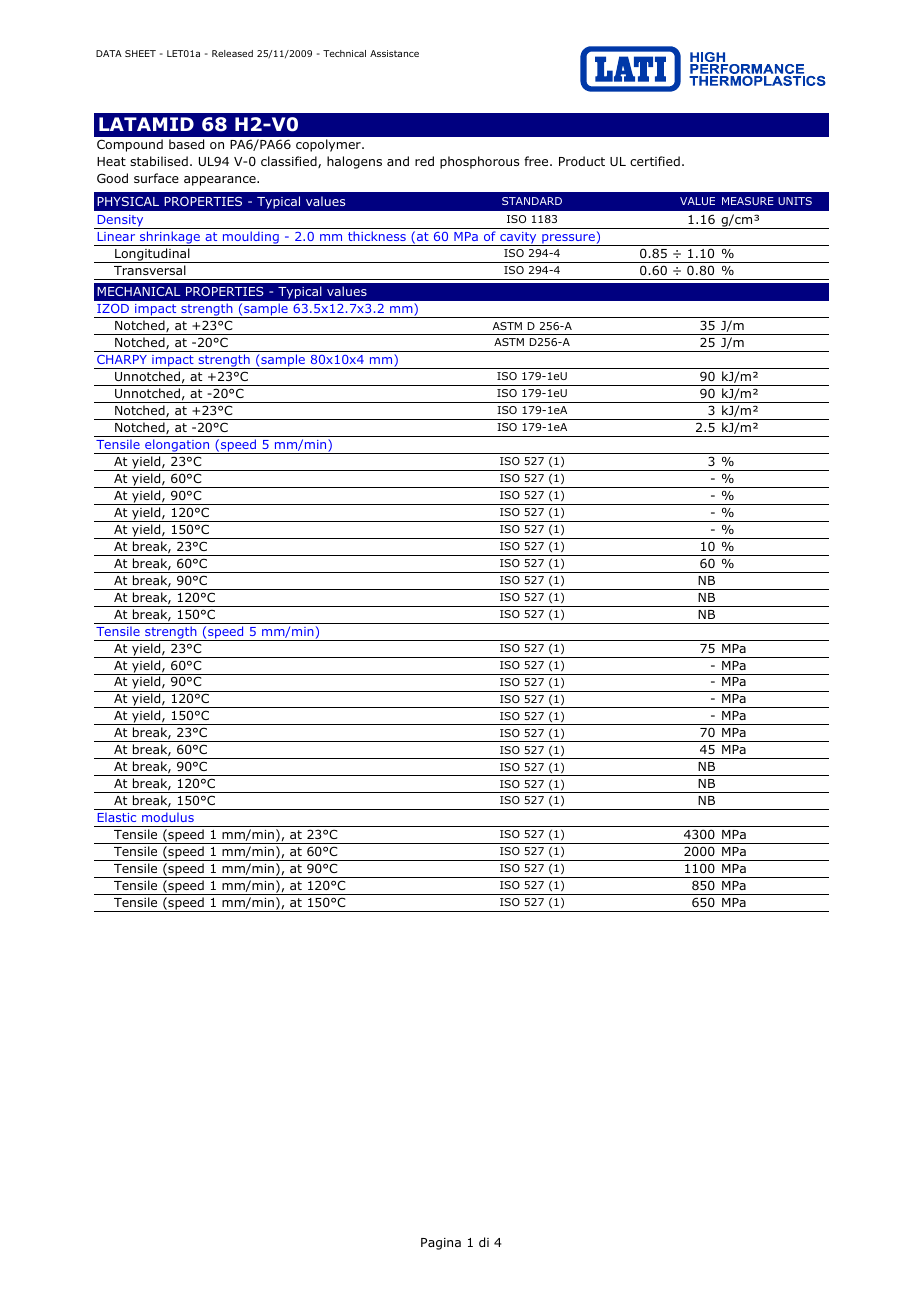 This screenshot has width=924, height=1308. I want to click on Product, so click(582, 161).
